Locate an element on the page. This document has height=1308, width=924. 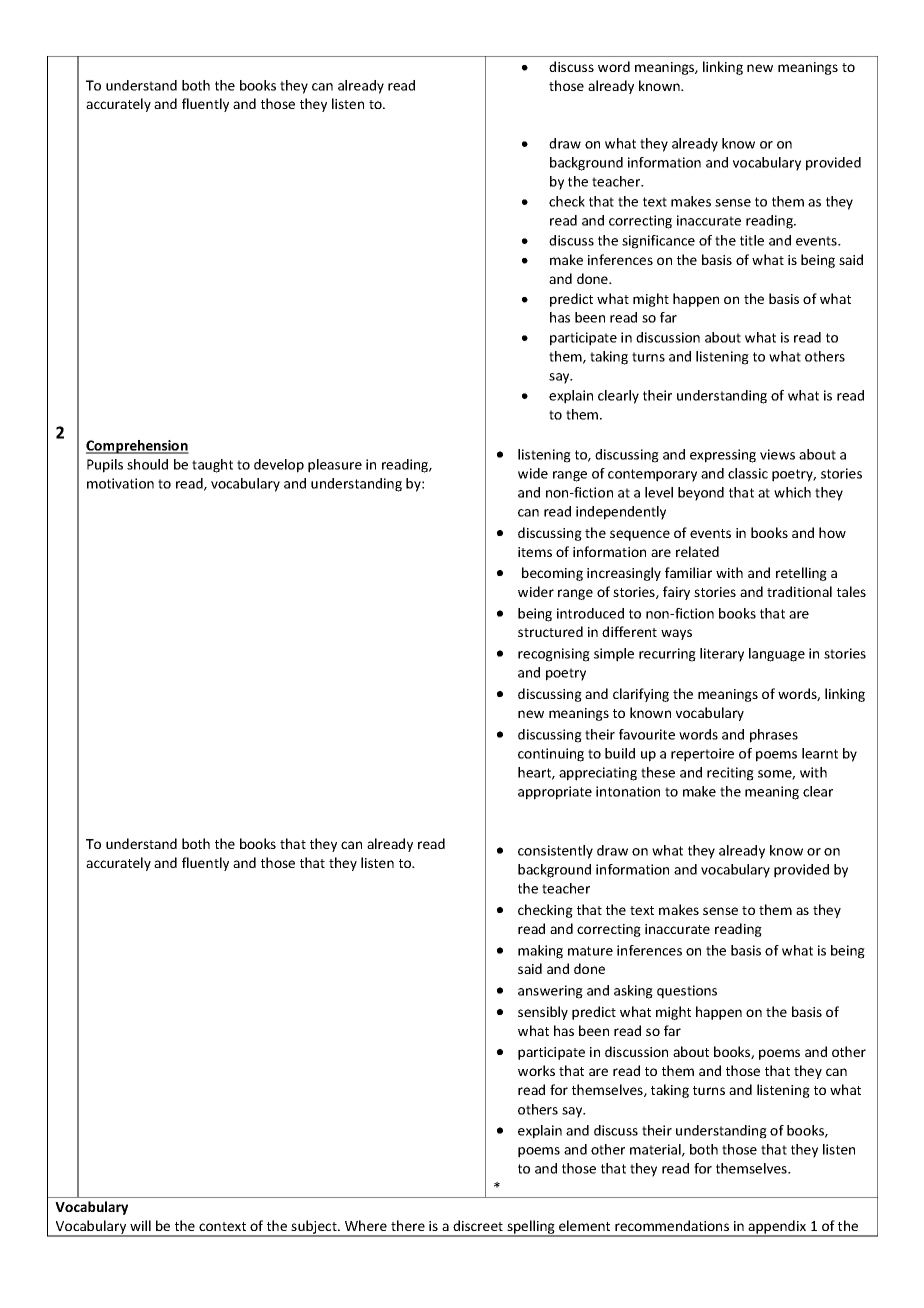
significance is located at coordinates (658, 242).
